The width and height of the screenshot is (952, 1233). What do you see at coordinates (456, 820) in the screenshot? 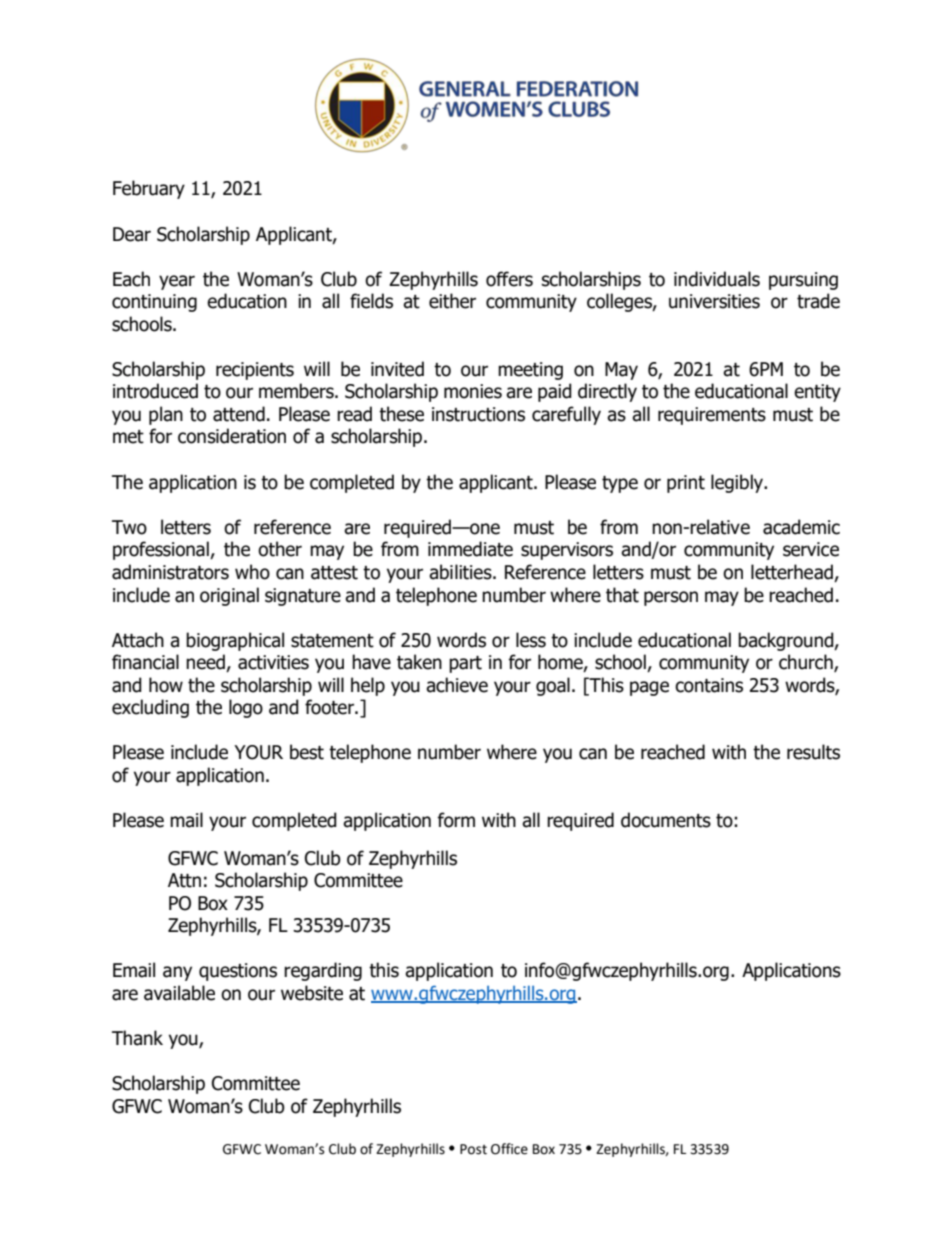
I see `form` at bounding box center [456, 820].
